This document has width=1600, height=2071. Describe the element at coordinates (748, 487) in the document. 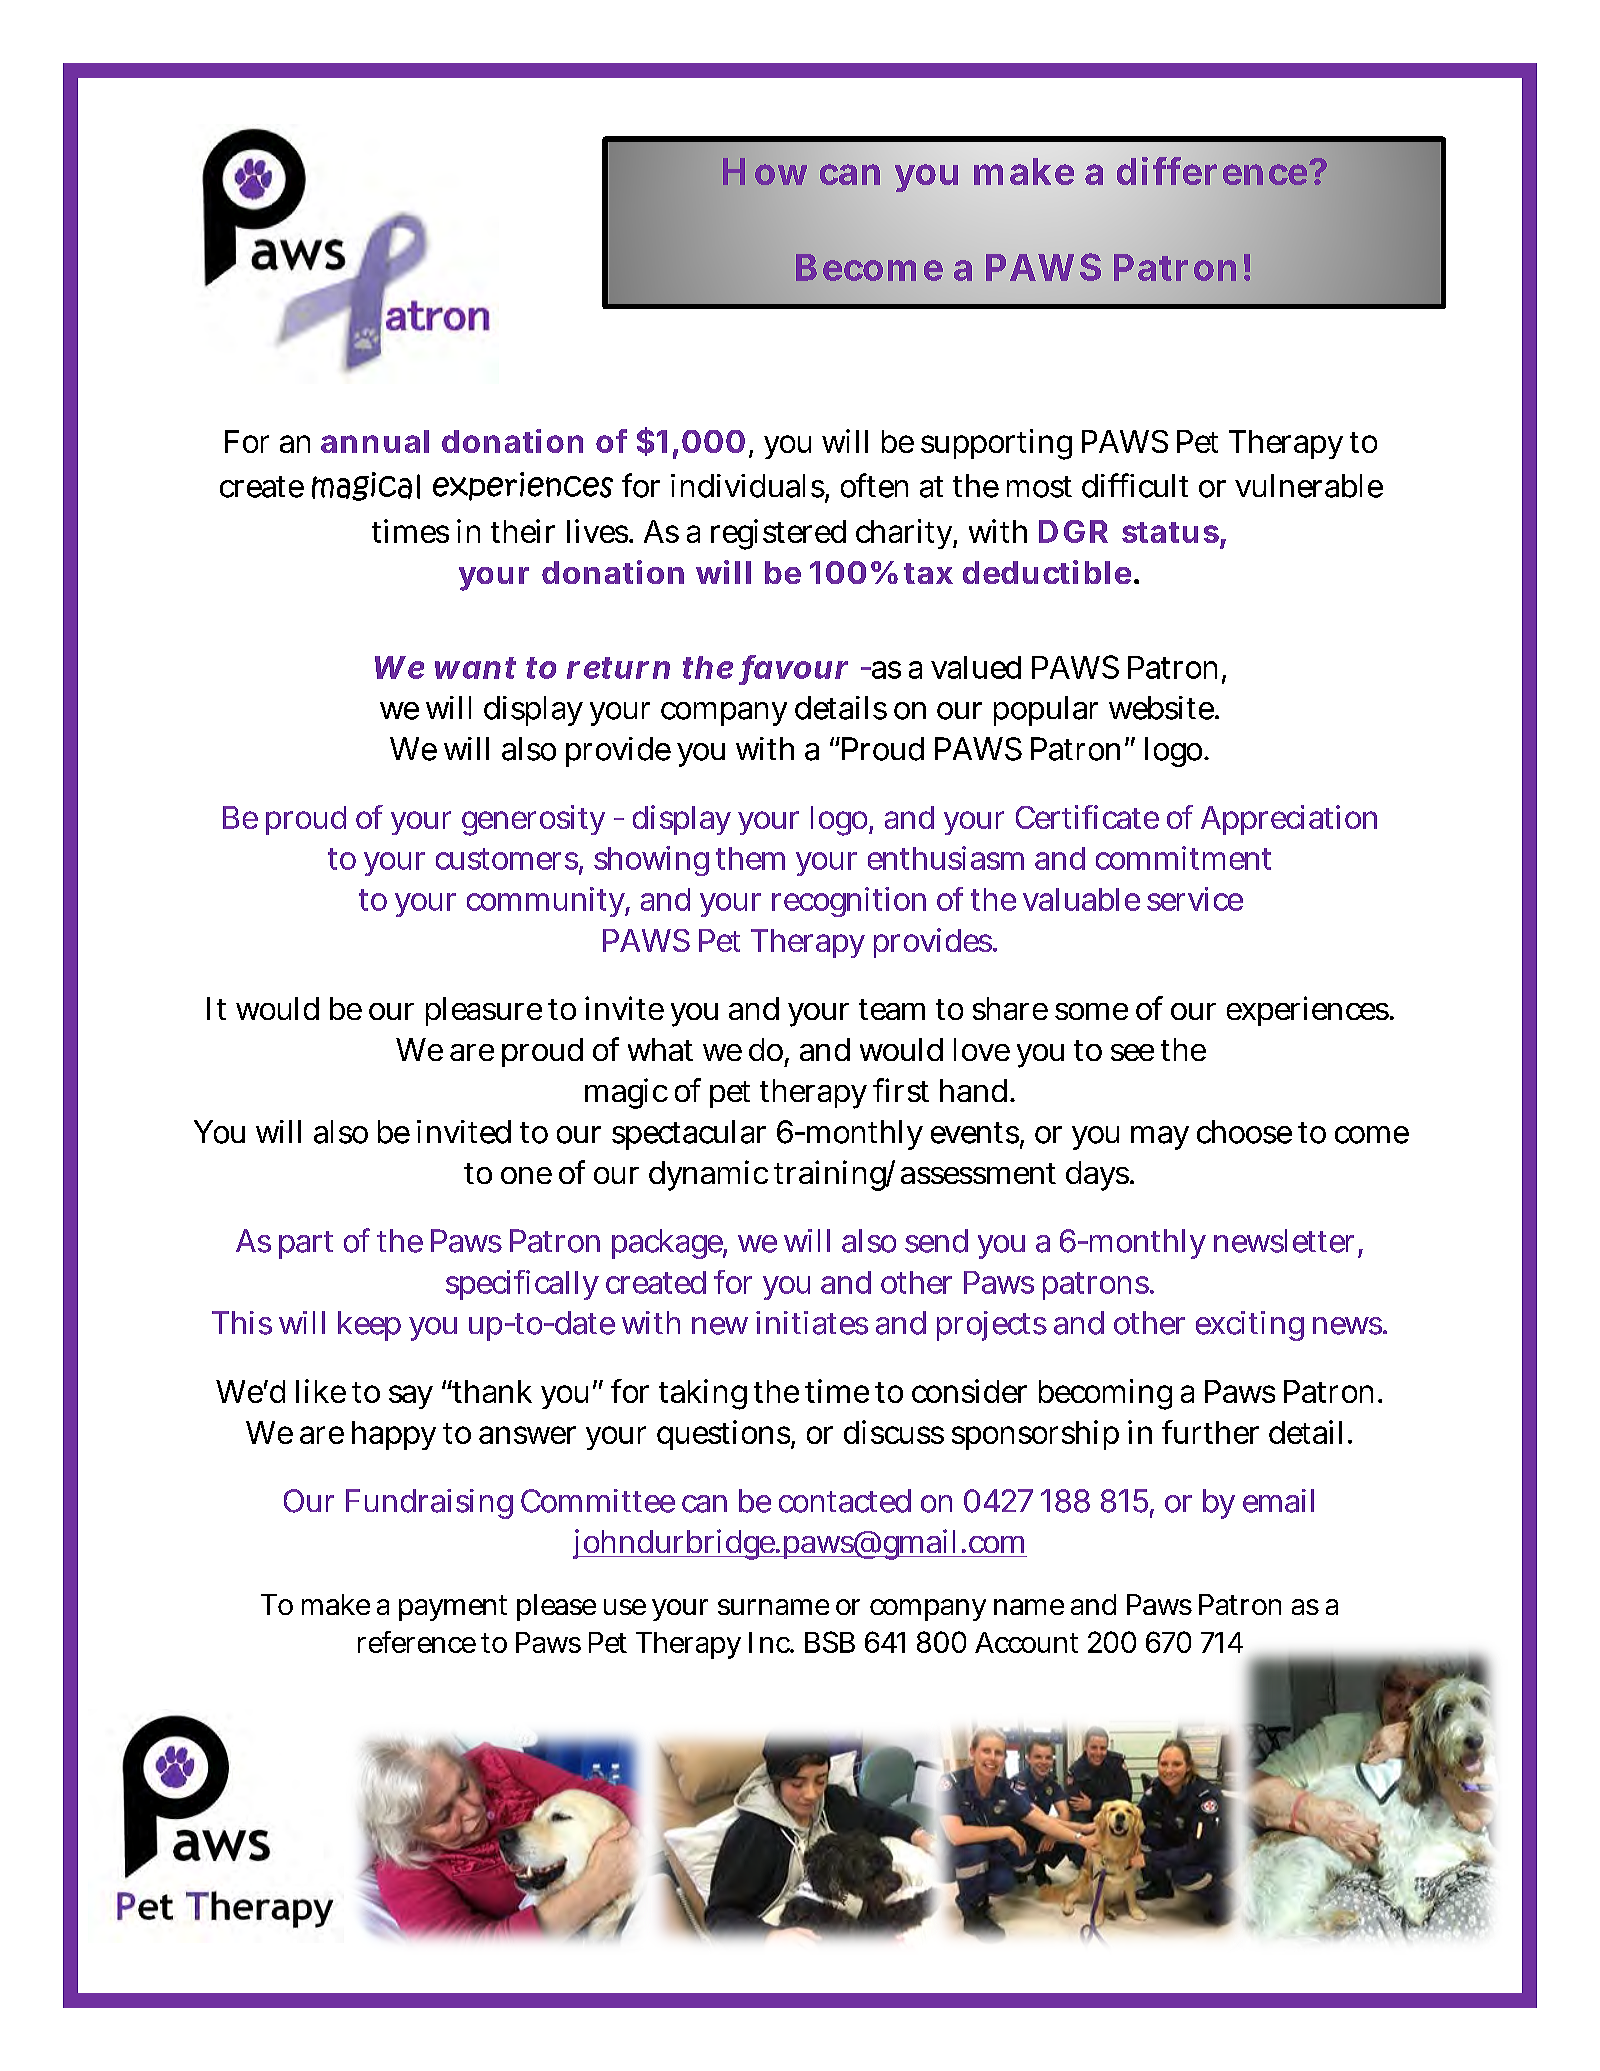

I see `individuals` at that location.
